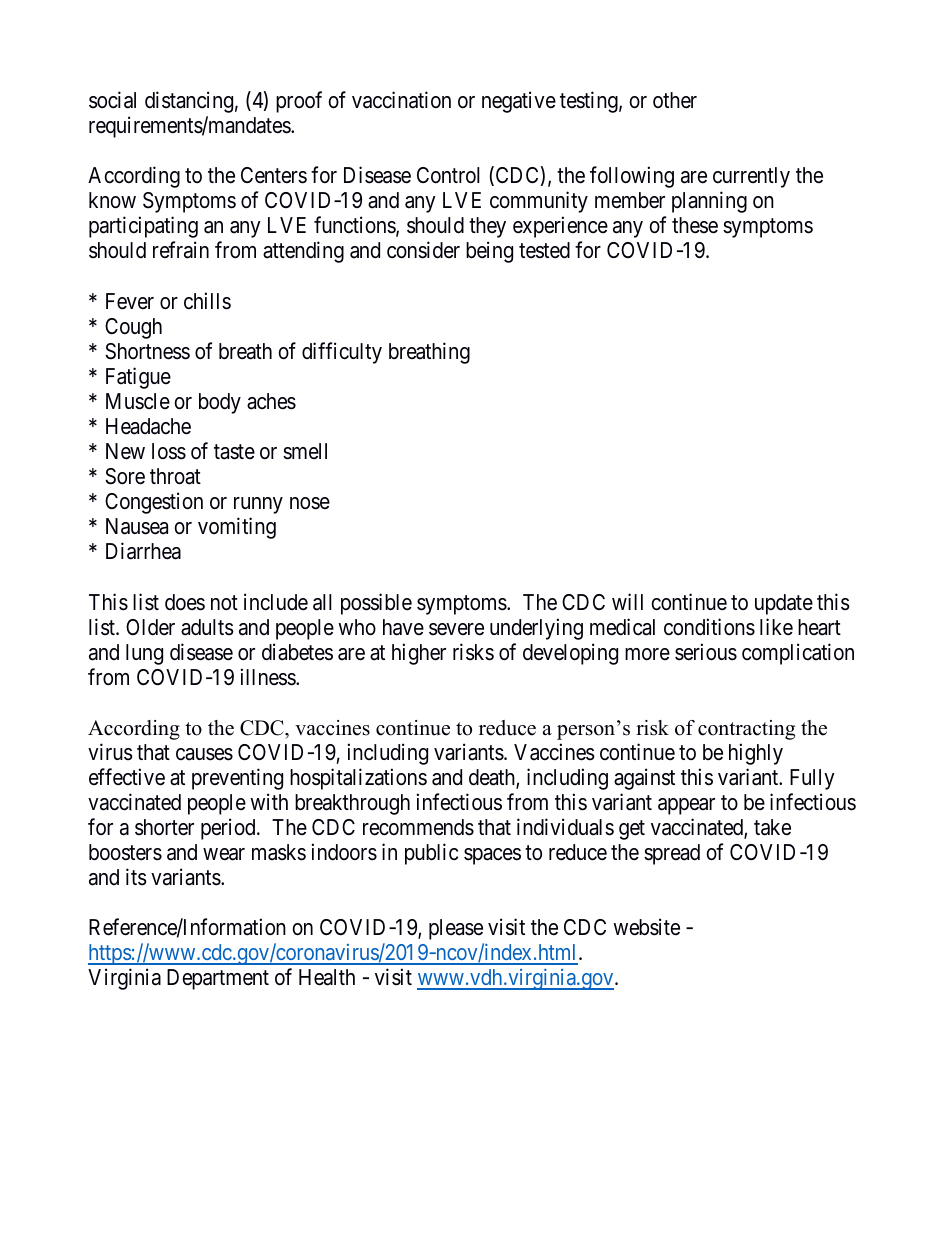  Describe the element at coordinates (519, 102) in the screenshot. I see `negative` at that location.
